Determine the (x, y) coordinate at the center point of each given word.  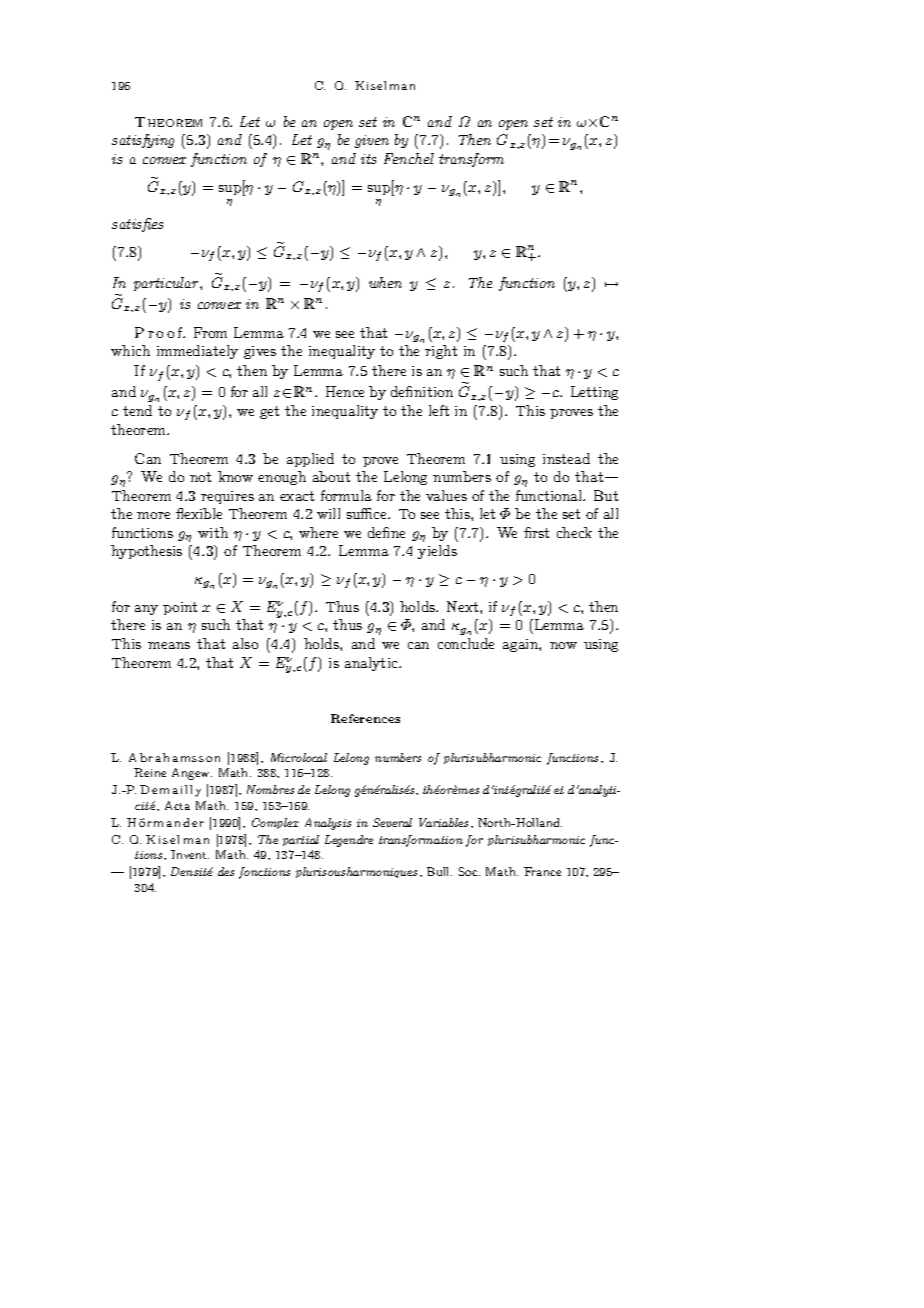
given (372, 141)
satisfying (143, 141)
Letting (594, 393)
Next (464, 606)
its (368, 159)
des (226, 871)
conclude (466, 643)
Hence (345, 391)
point (180, 608)
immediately (197, 352)
